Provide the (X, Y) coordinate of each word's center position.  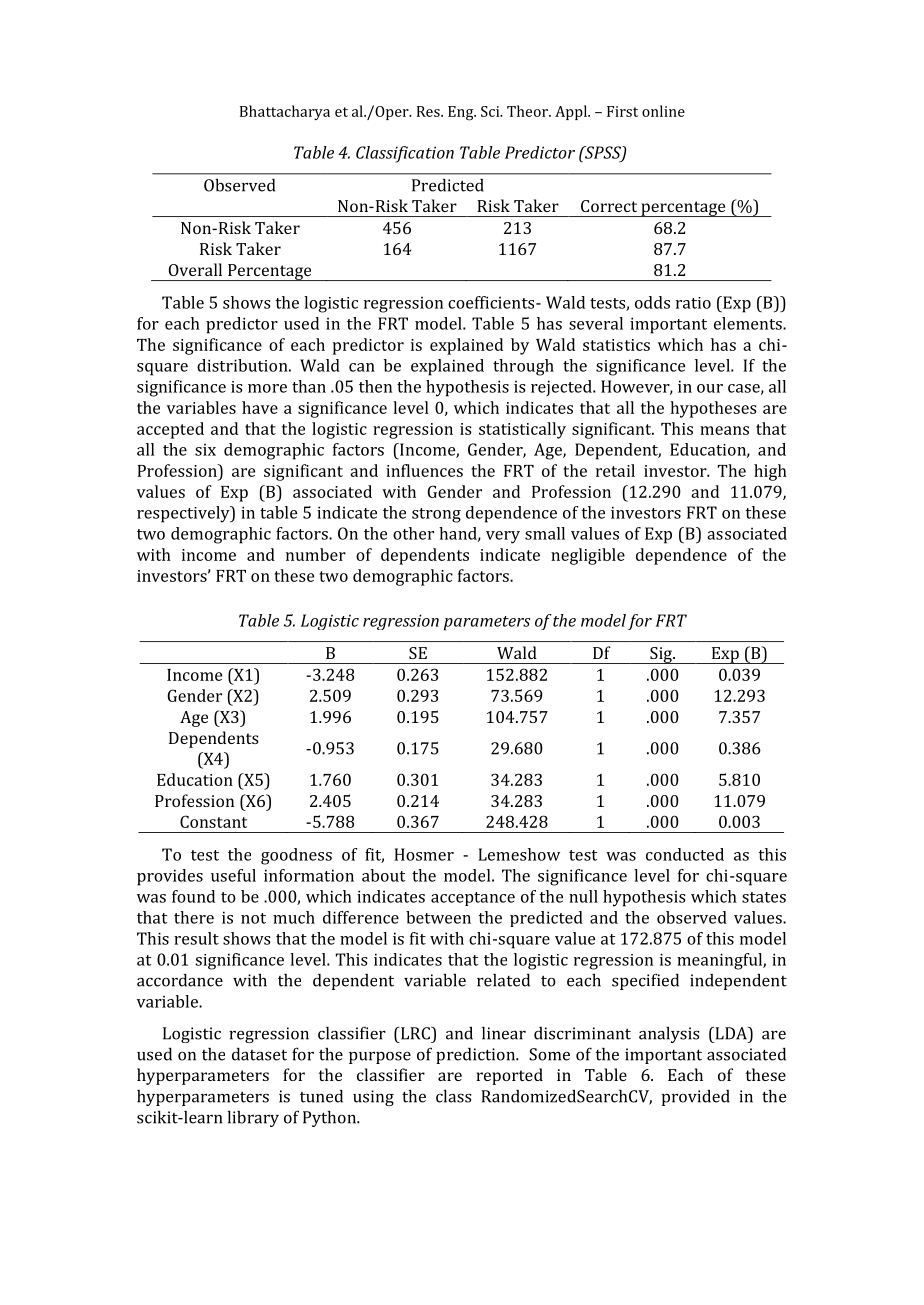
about (383, 875)
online (663, 111)
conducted (685, 854)
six (205, 449)
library (253, 1118)
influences (424, 470)
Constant (213, 821)
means (724, 430)
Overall (195, 269)
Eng (462, 113)
